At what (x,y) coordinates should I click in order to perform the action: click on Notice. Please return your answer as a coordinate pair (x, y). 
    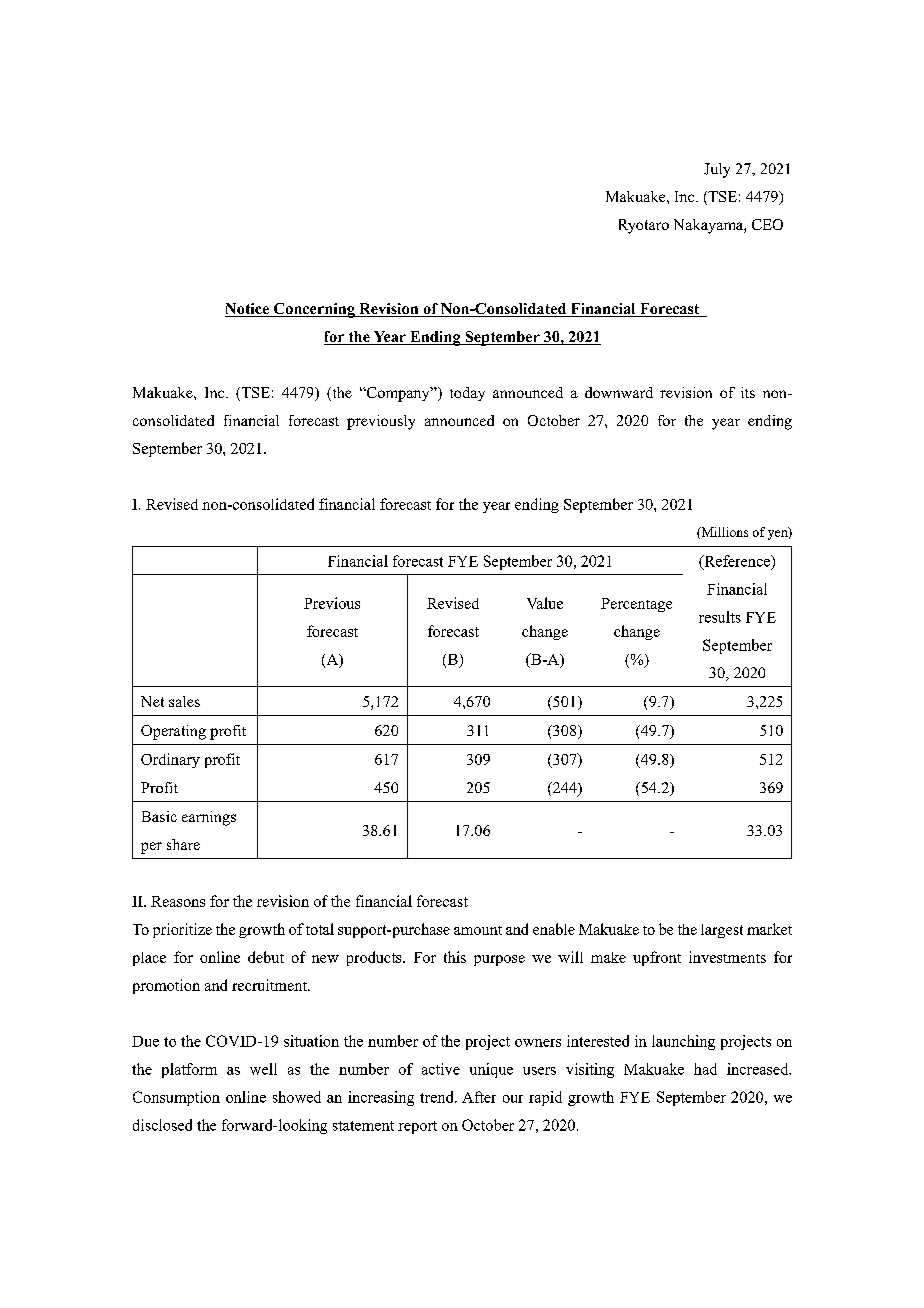
    Looking at the image, I should click on (248, 310).
